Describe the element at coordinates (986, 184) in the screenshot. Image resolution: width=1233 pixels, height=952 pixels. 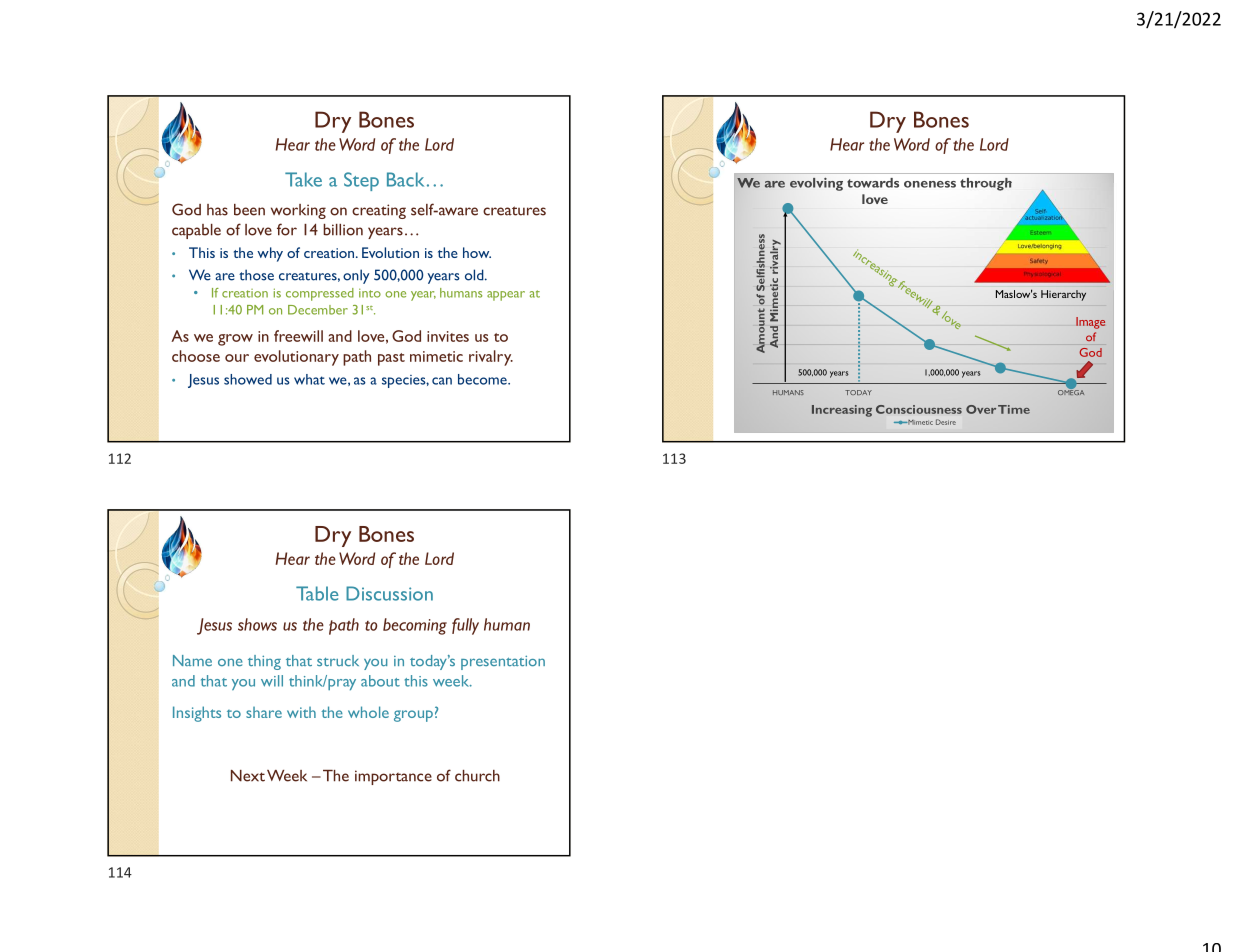
I see `through` at that location.
